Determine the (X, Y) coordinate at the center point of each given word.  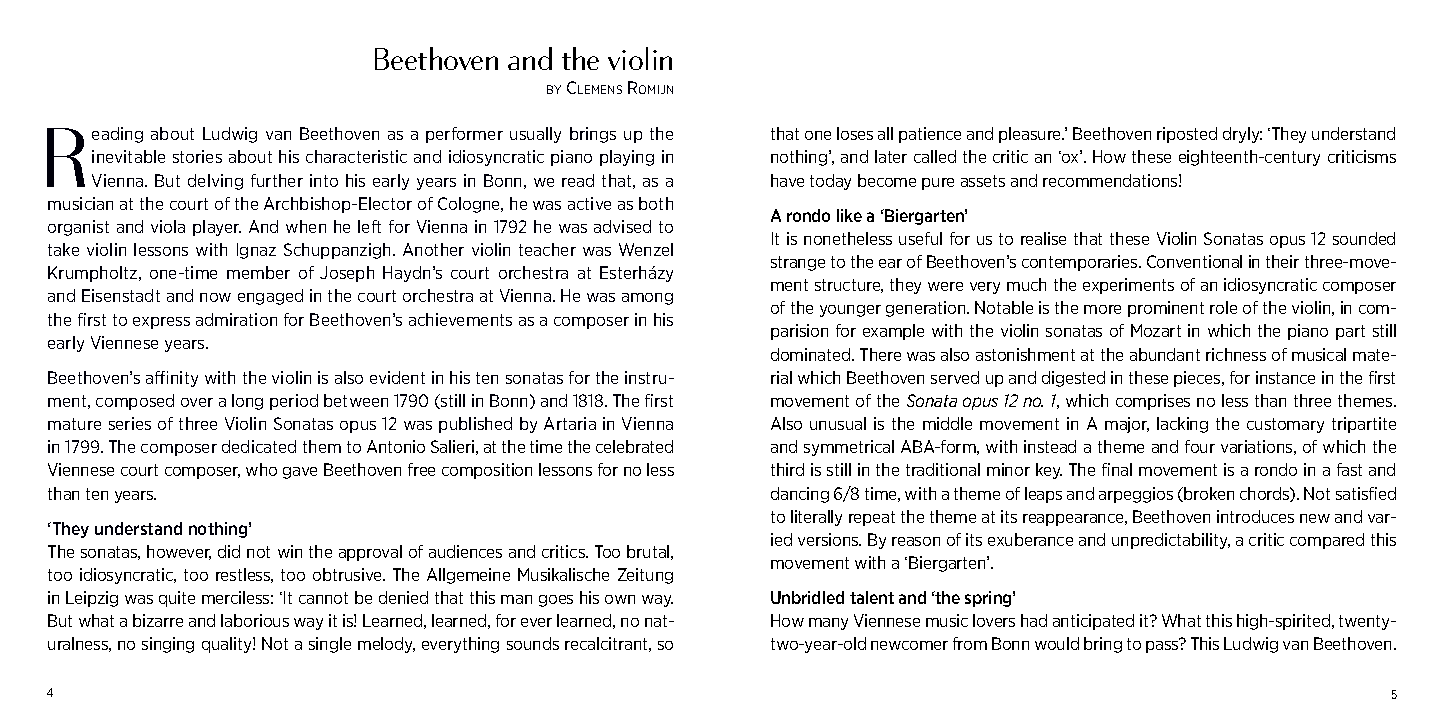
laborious (255, 620)
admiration (236, 319)
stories (197, 156)
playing (627, 158)
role (1223, 307)
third (787, 469)
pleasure (1031, 135)
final (1117, 469)
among (647, 299)
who (261, 469)
